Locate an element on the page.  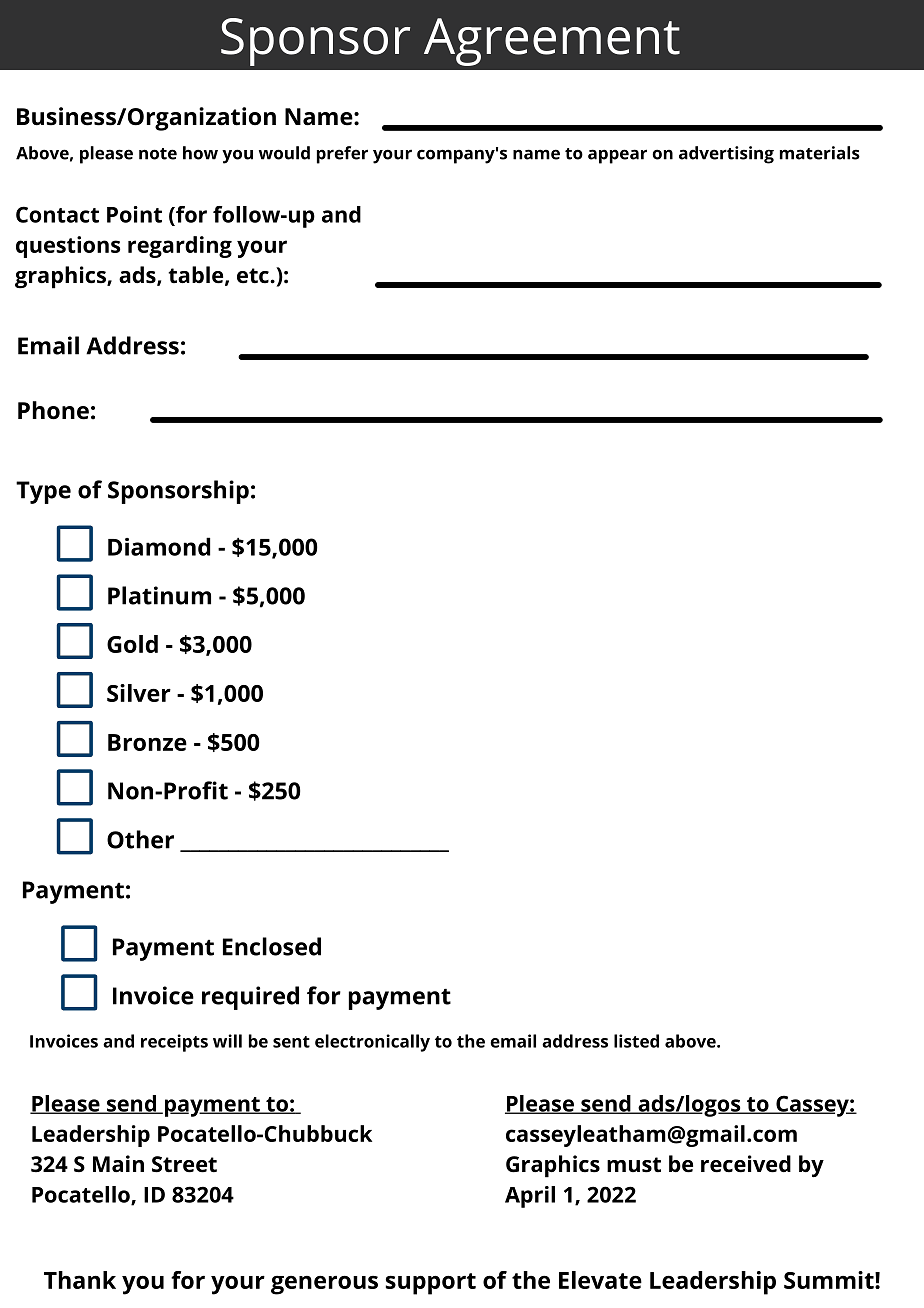
electronically is located at coordinates (372, 1043).
